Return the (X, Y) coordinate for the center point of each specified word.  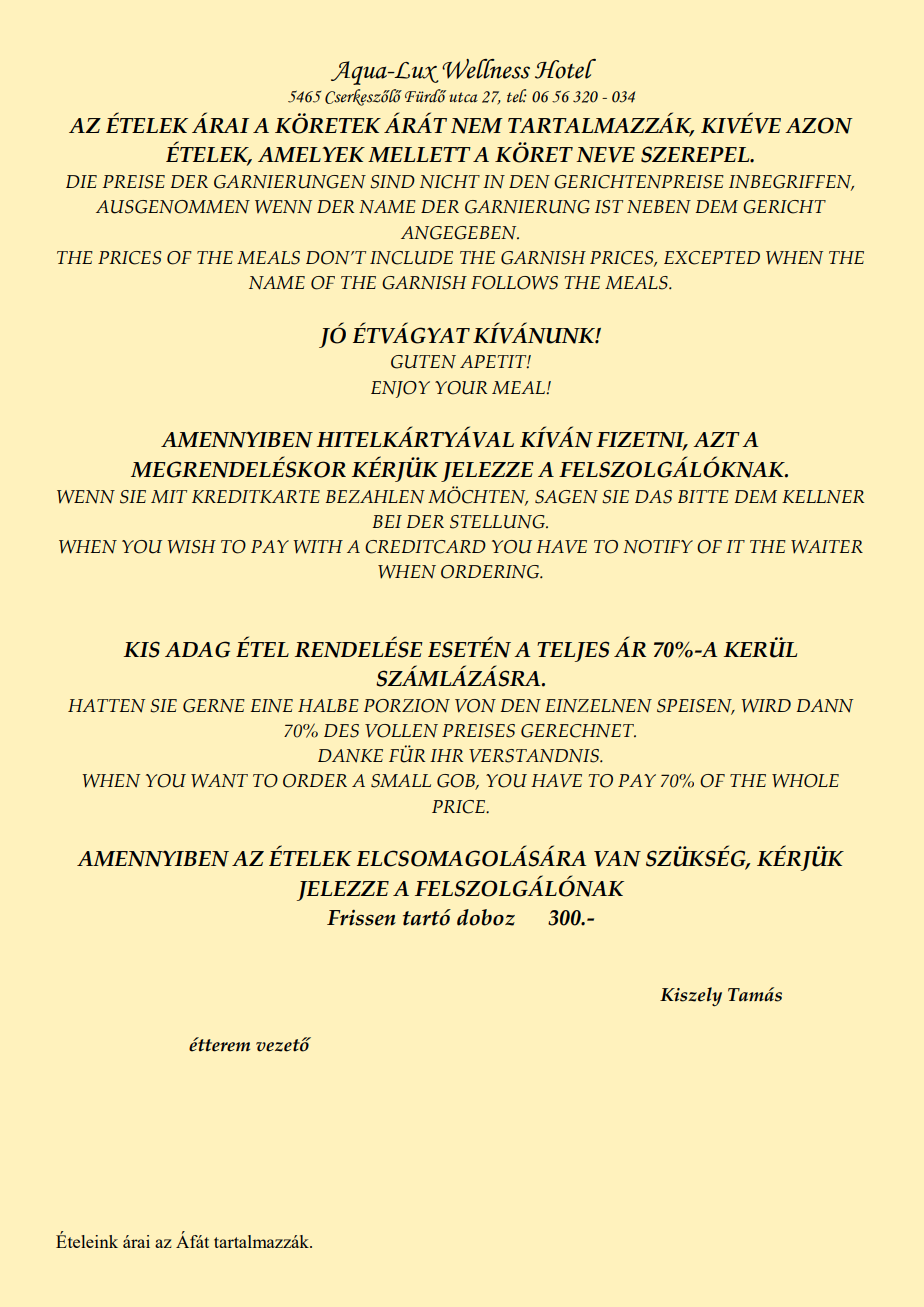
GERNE (214, 706)
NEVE (605, 155)
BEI (387, 521)
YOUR (461, 388)
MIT (169, 496)
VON (475, 706)
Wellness (486, 69)
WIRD (766, 706)
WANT (219, 781)
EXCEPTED (712, 258)
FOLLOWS (514, 283)
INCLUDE (411, 258)
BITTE (703, 496)
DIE (81, 181)
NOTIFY (658, 547)
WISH (191, 547)
